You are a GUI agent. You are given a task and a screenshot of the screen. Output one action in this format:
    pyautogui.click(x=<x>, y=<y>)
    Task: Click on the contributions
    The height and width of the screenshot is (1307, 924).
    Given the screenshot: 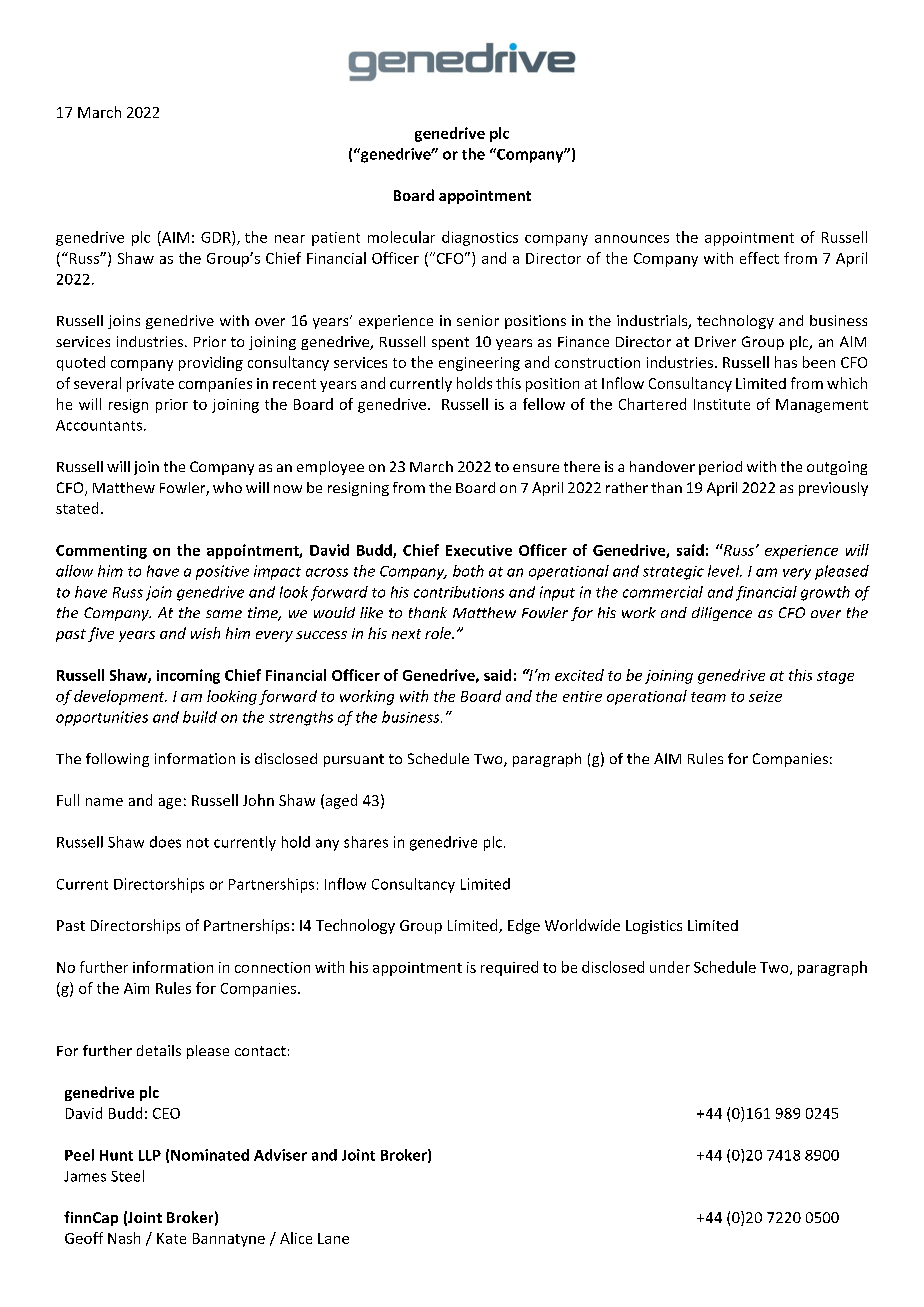 What is the action you would take?
    pyautogui.click(x=459, y=592)
